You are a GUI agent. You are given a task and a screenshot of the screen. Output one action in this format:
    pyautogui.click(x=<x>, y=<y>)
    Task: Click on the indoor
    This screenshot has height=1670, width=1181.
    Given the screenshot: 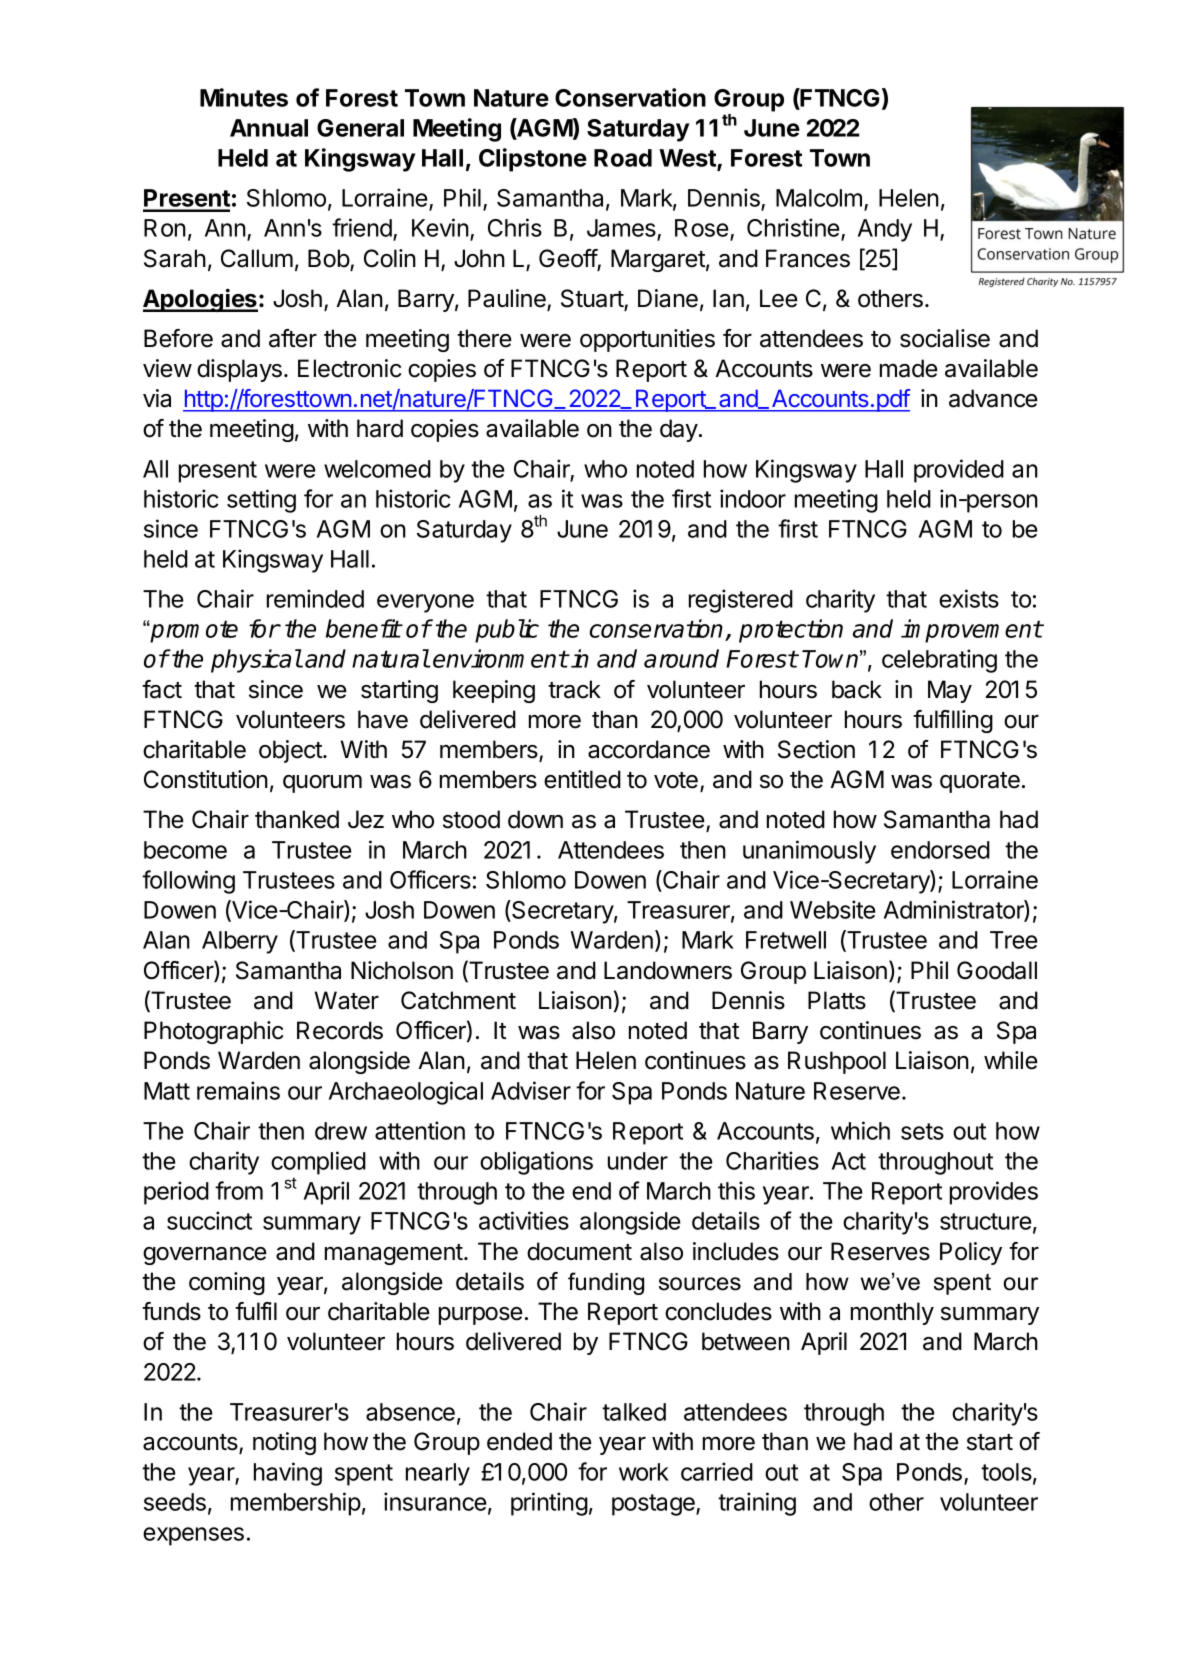 What is the action you would take?
    pyautogui.click(x=753, y=498)
